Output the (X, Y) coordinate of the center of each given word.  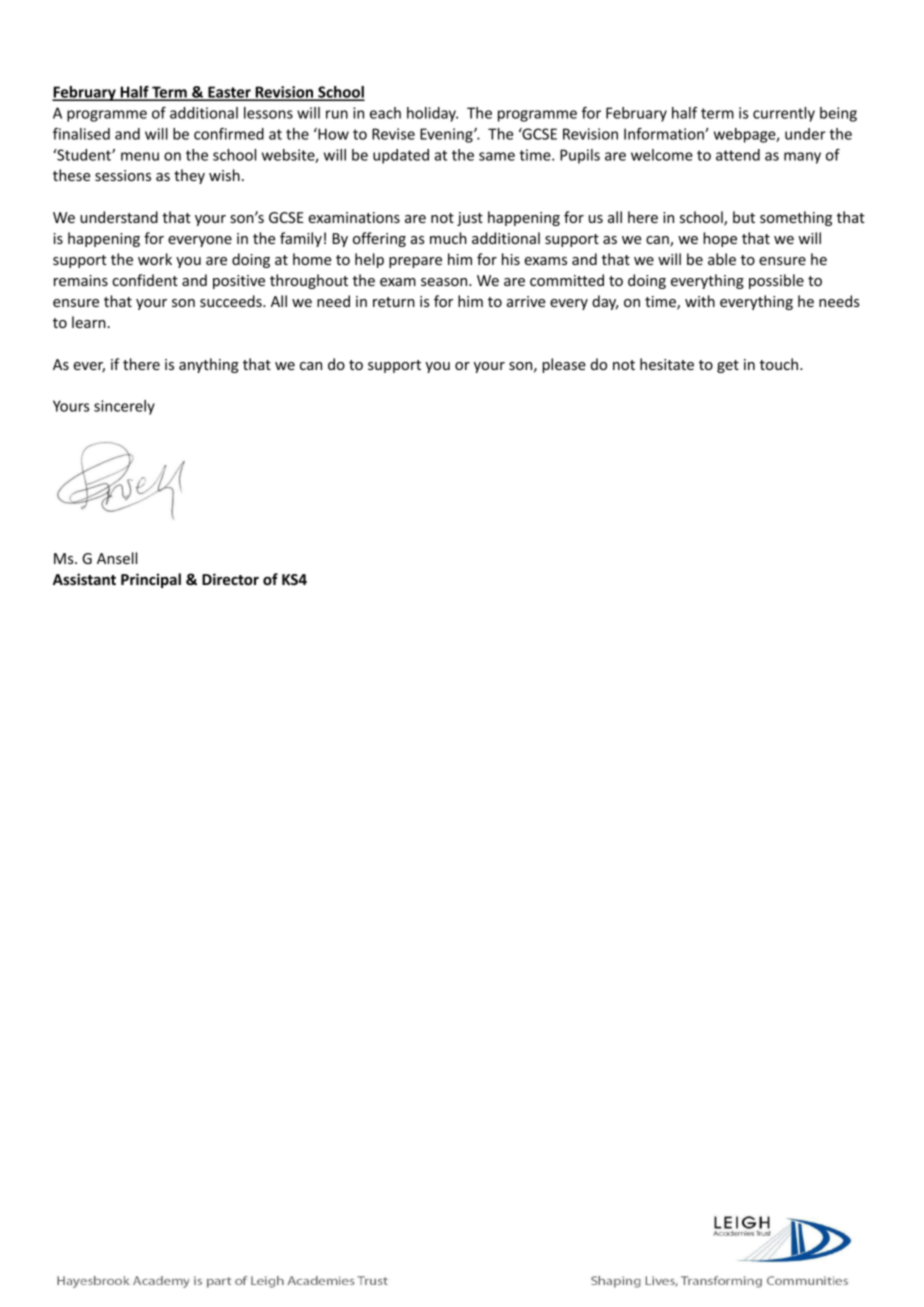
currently (784, 114)
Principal (151, 580)
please (564, 365)
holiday (432, 114)
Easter (229, 93)
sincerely (124, 407)
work (155, 259)
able (722, 259)
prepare (415, 262)
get (728, 366)
